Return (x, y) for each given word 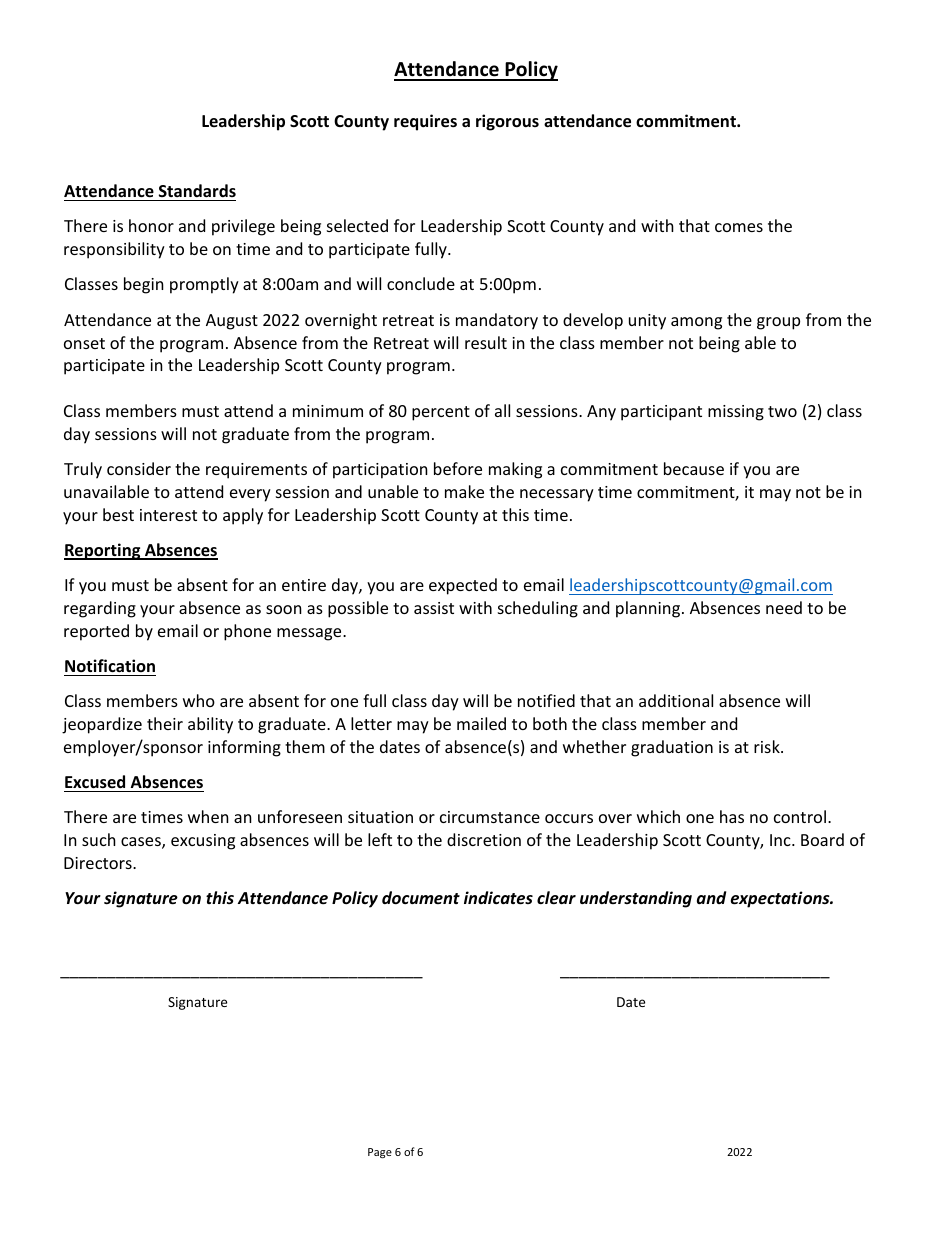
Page (380, 1153)
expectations (781, 899)
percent (441, 413)
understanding (636, 899)
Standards (197, 190)
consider (139, 468)
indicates (498, 898)
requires (425, 122)
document (421, 897)
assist (434, 608)
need (784, 607)
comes (739, 227)
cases (142, 843)
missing (736, 413)
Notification (110, 666)
